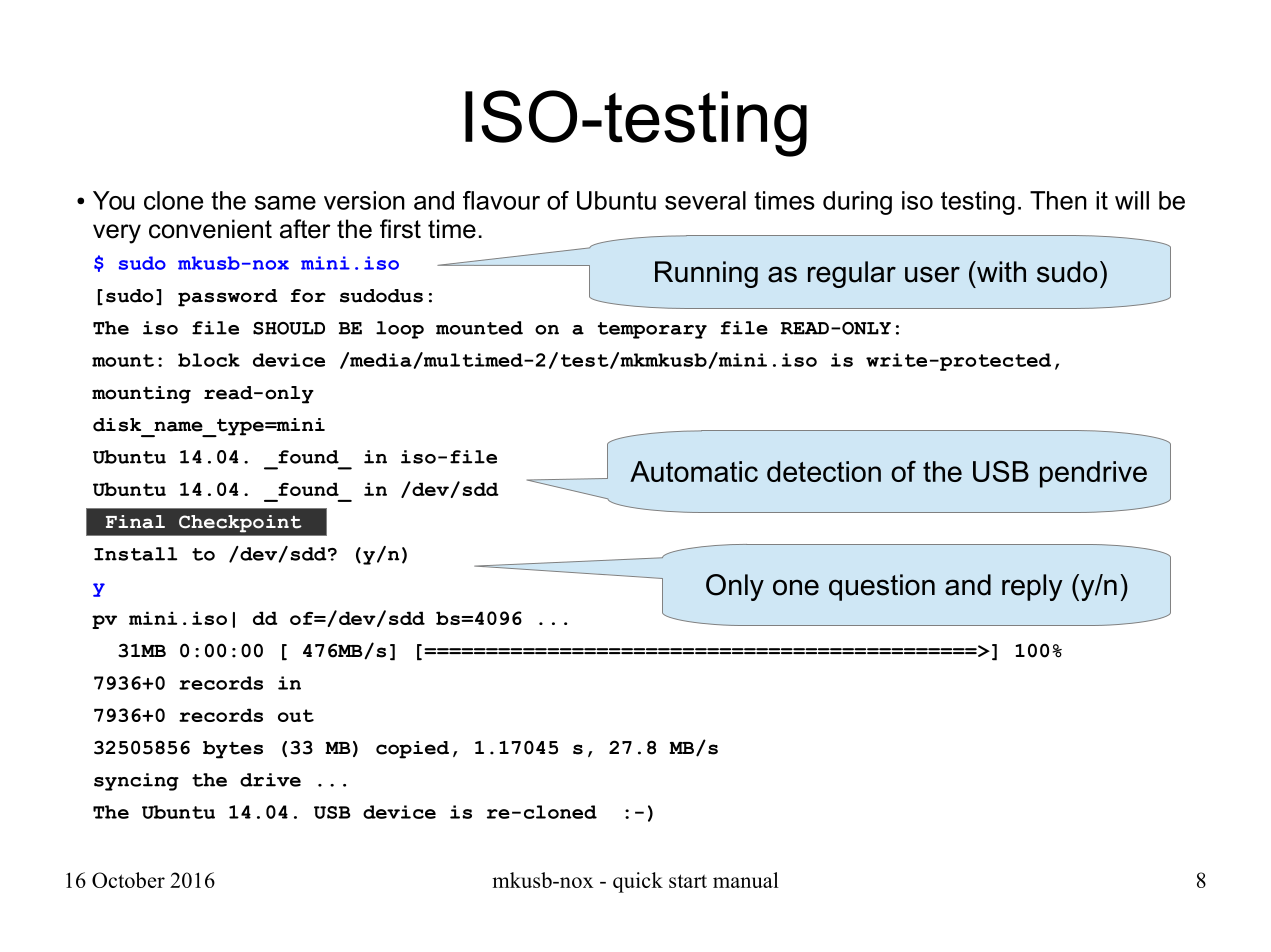 Image resolution: width=1271 pixels, height=952 pixels. What do you see at coordinates (240, 523) in the screenshot?
I see `Checkpoint` at bounding box center [240, 523].
